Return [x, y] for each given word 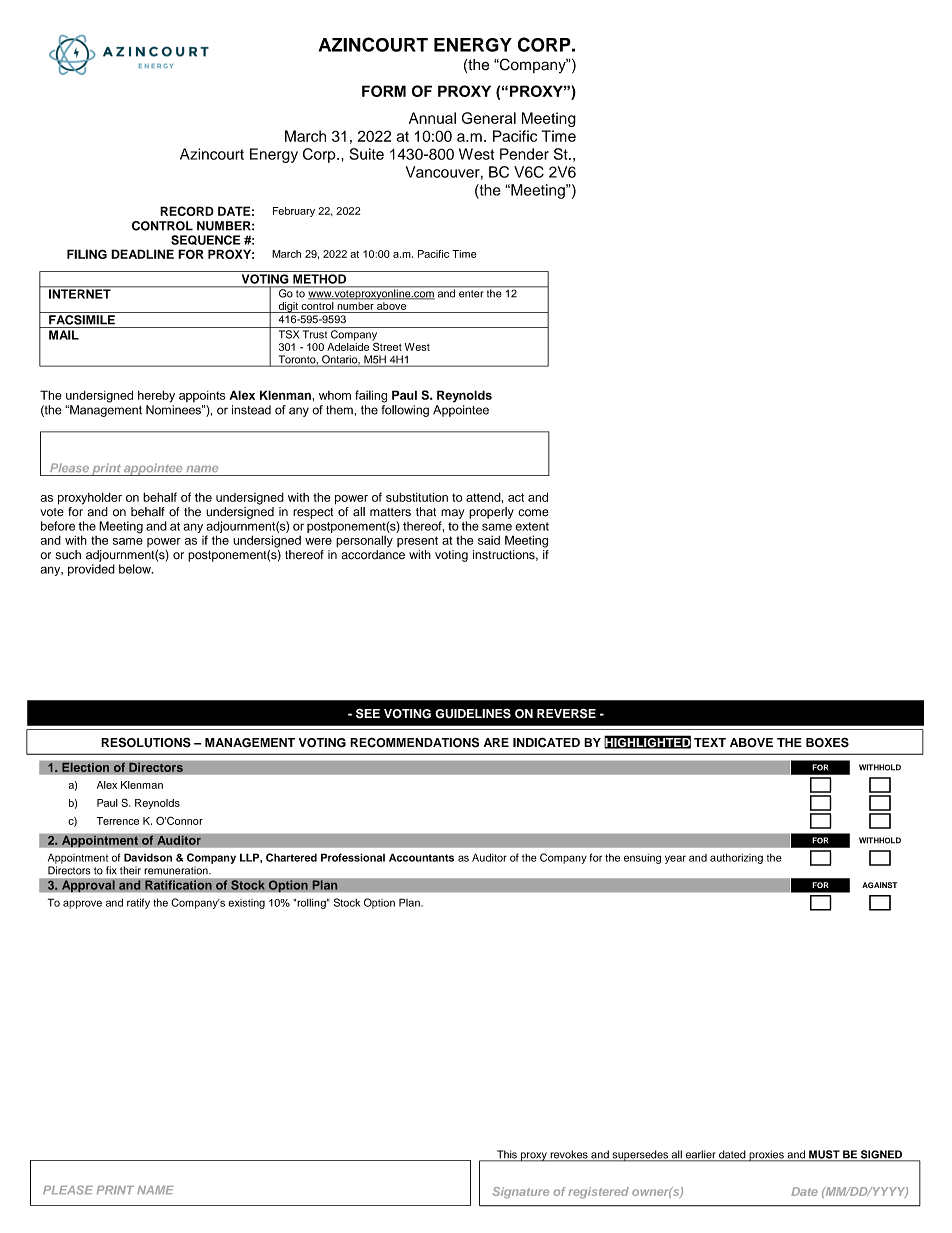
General [489, 118]
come [533, 513]
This [507, 1155]
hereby [156, 396]
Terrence [117, 821]
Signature [521, 1193]
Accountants [421, 857]
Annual [432, 118]
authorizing [736, 858]
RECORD [187, 211]
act [516, 497]
